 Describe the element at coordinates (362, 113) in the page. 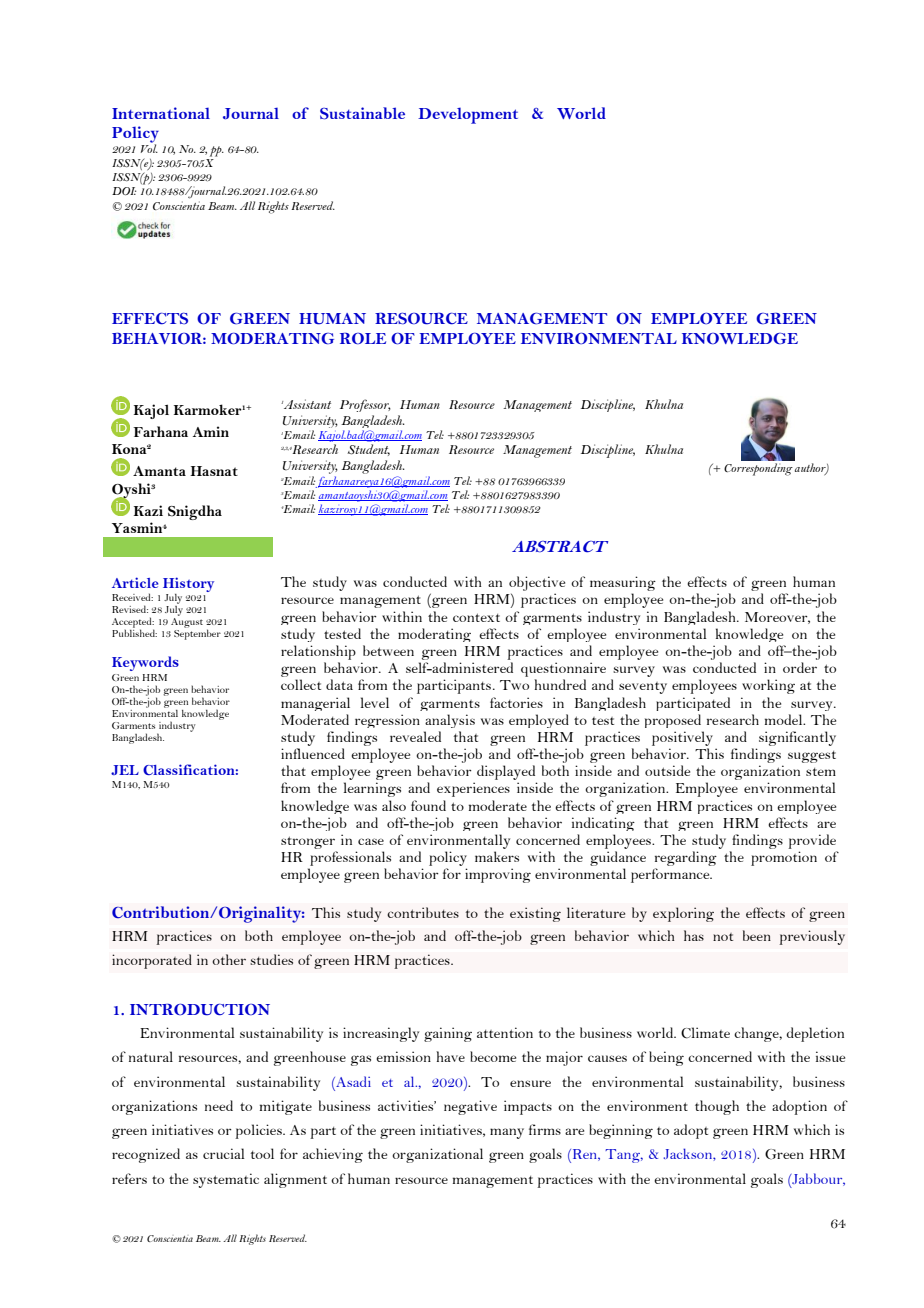

I see `Sustainable` at that location.
